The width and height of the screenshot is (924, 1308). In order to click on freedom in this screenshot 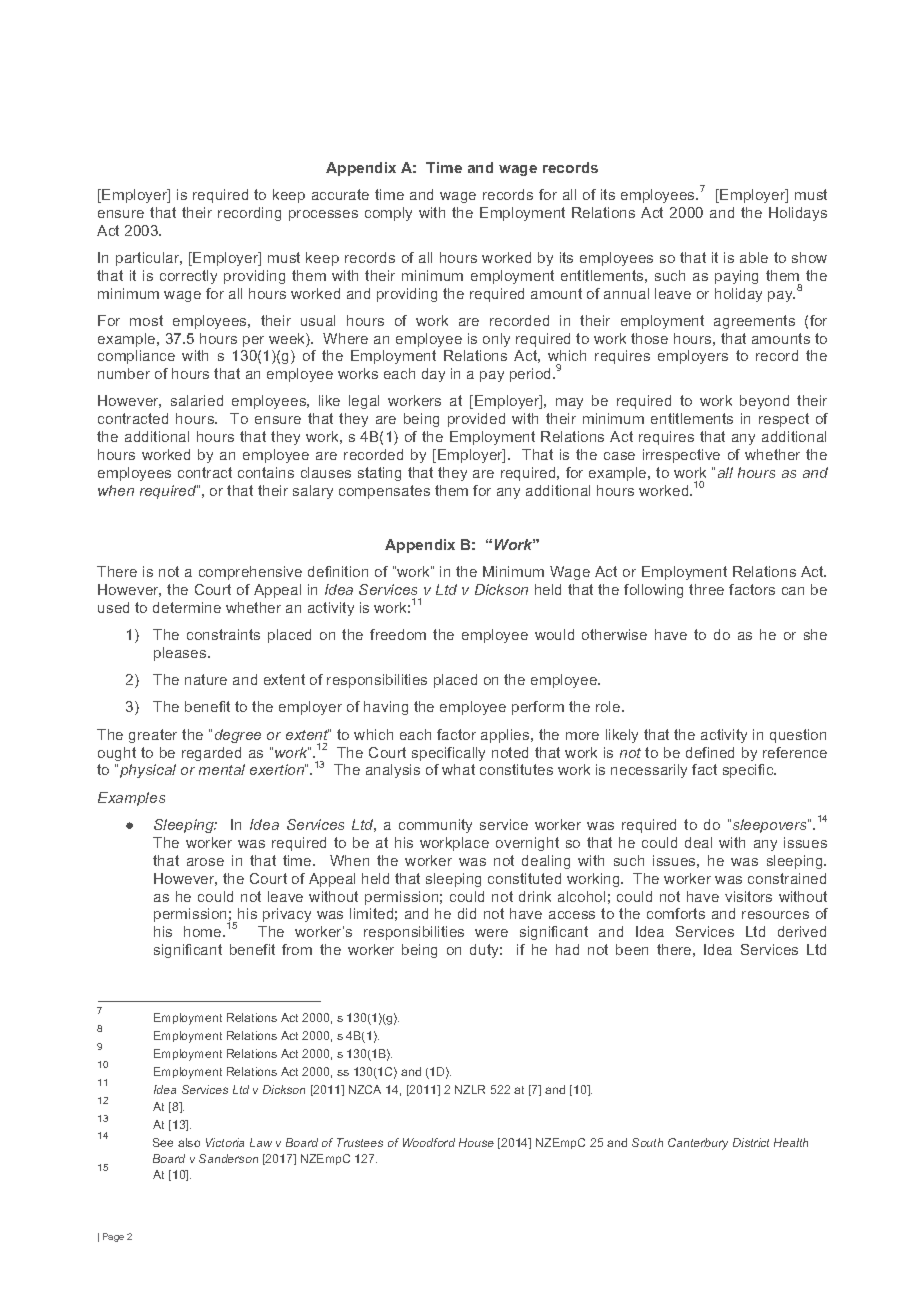, I will do `click(398, 634)`.
